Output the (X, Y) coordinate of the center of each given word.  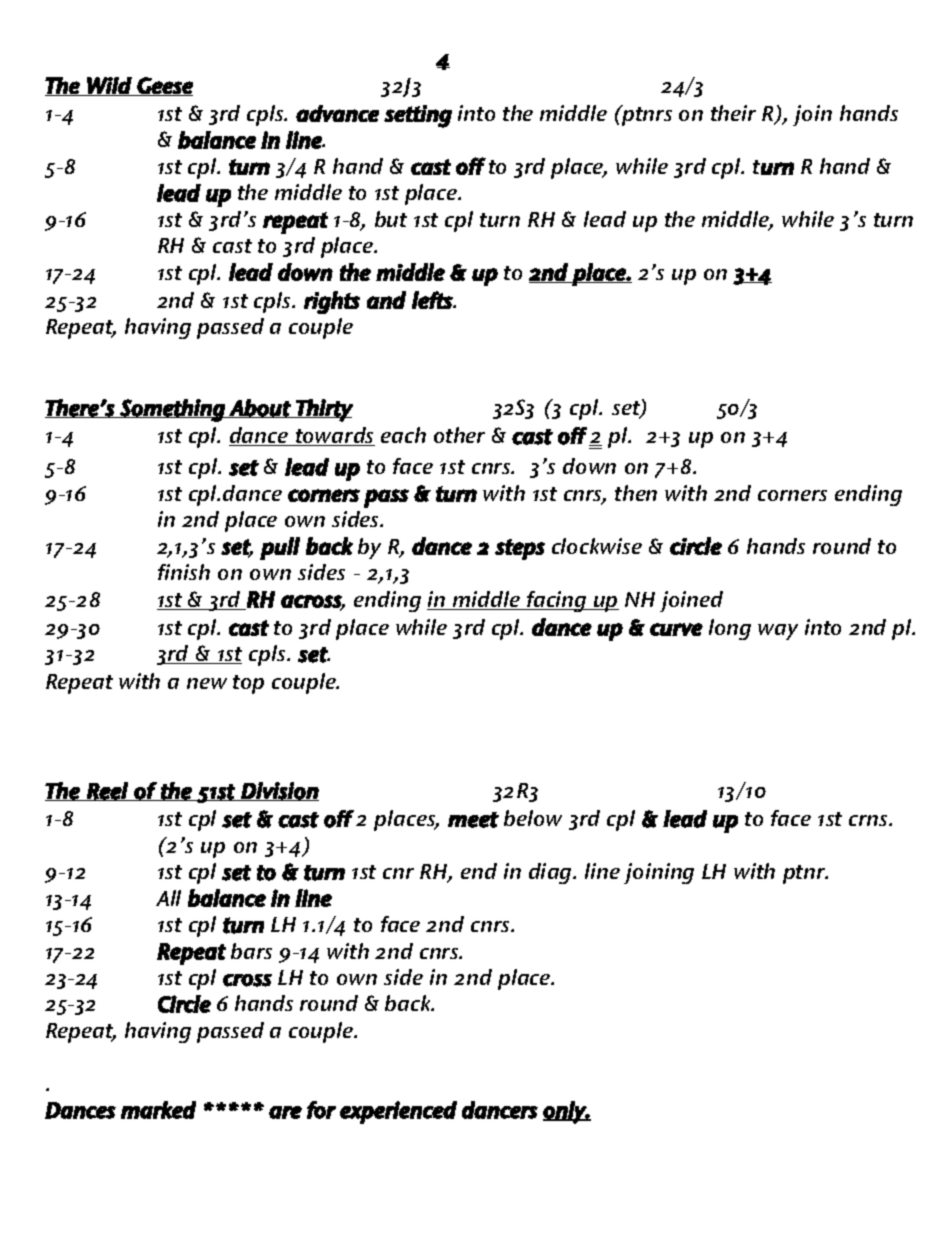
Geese (164, 86)
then (636, 493)
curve (676, 629)
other (459, 435)
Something (172, 410)
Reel (107, 791)
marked (158, 1110)
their (733, 113)
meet (473, 820)
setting (418, 116)
